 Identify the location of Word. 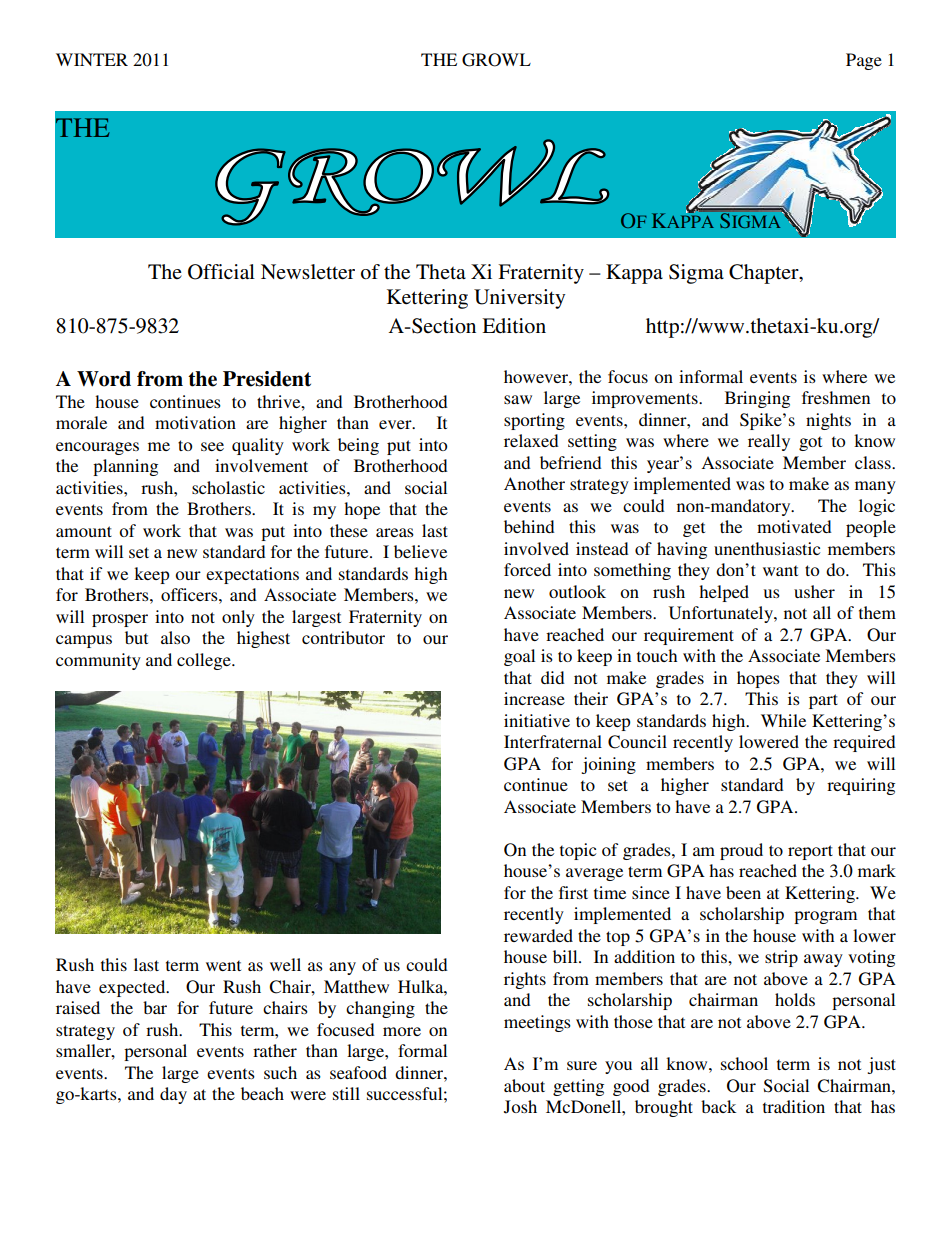
(104, 379).
